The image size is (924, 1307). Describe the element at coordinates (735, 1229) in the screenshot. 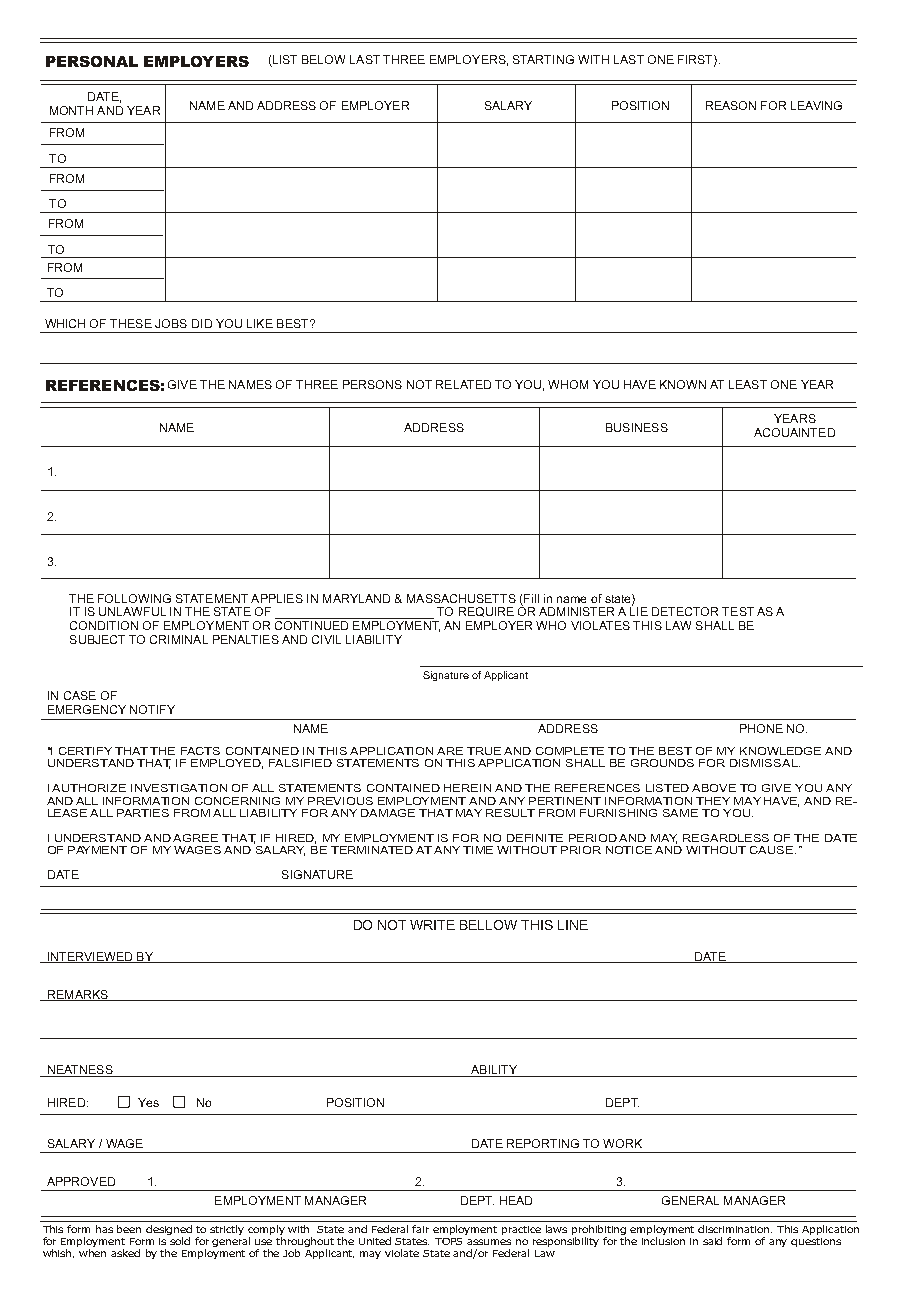

I see `discrimination` at that location.
